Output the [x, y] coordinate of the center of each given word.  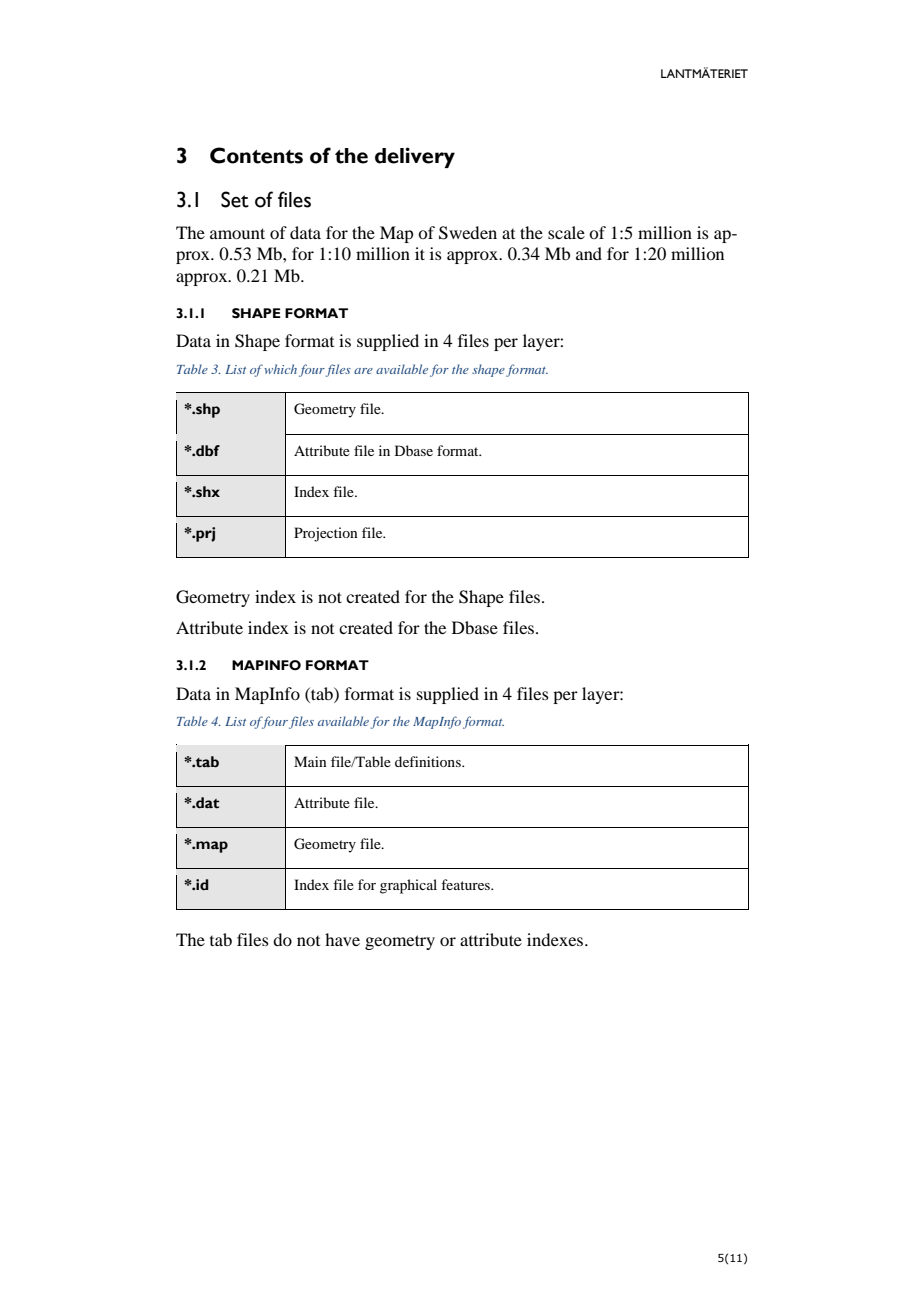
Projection [326, 534]
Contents [256, 155]
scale [566, 232]
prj [204, 534]
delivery [415, 157]
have [342, 939]
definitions [429, 761]
